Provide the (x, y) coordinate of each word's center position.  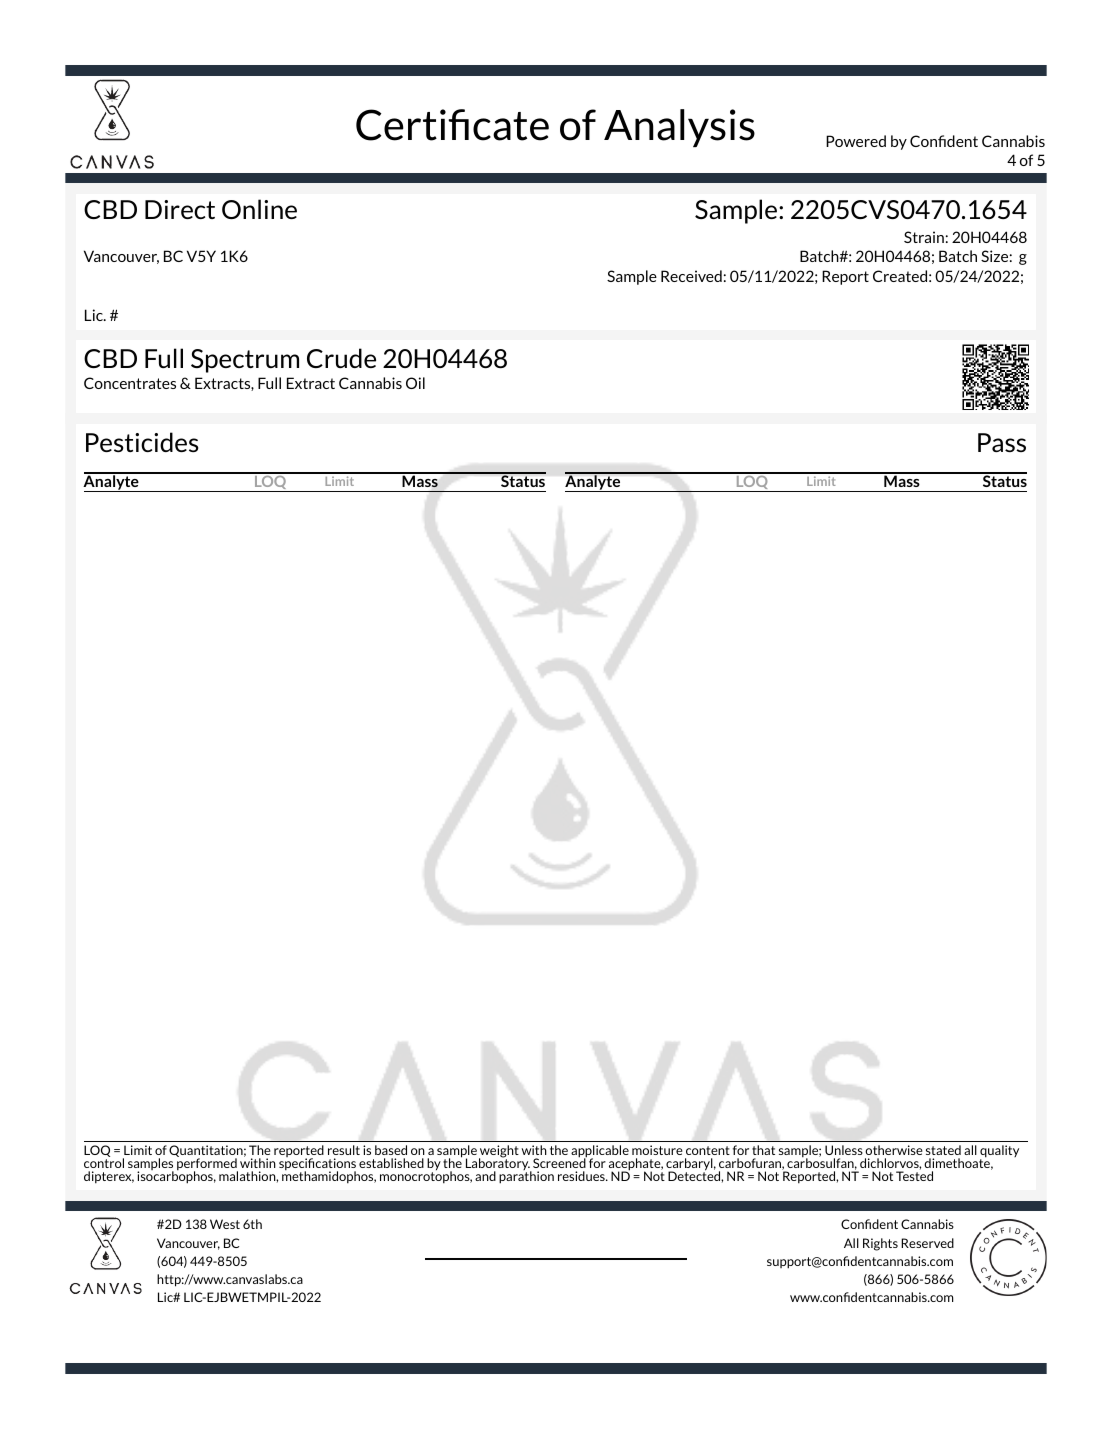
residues (582, 1176)
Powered (856, 141)
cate (511, 126)
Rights (880, 1244)
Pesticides (142, 442)
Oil (415, 383)
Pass (1002, 442)
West (225, 1224)
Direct (180, 209)
